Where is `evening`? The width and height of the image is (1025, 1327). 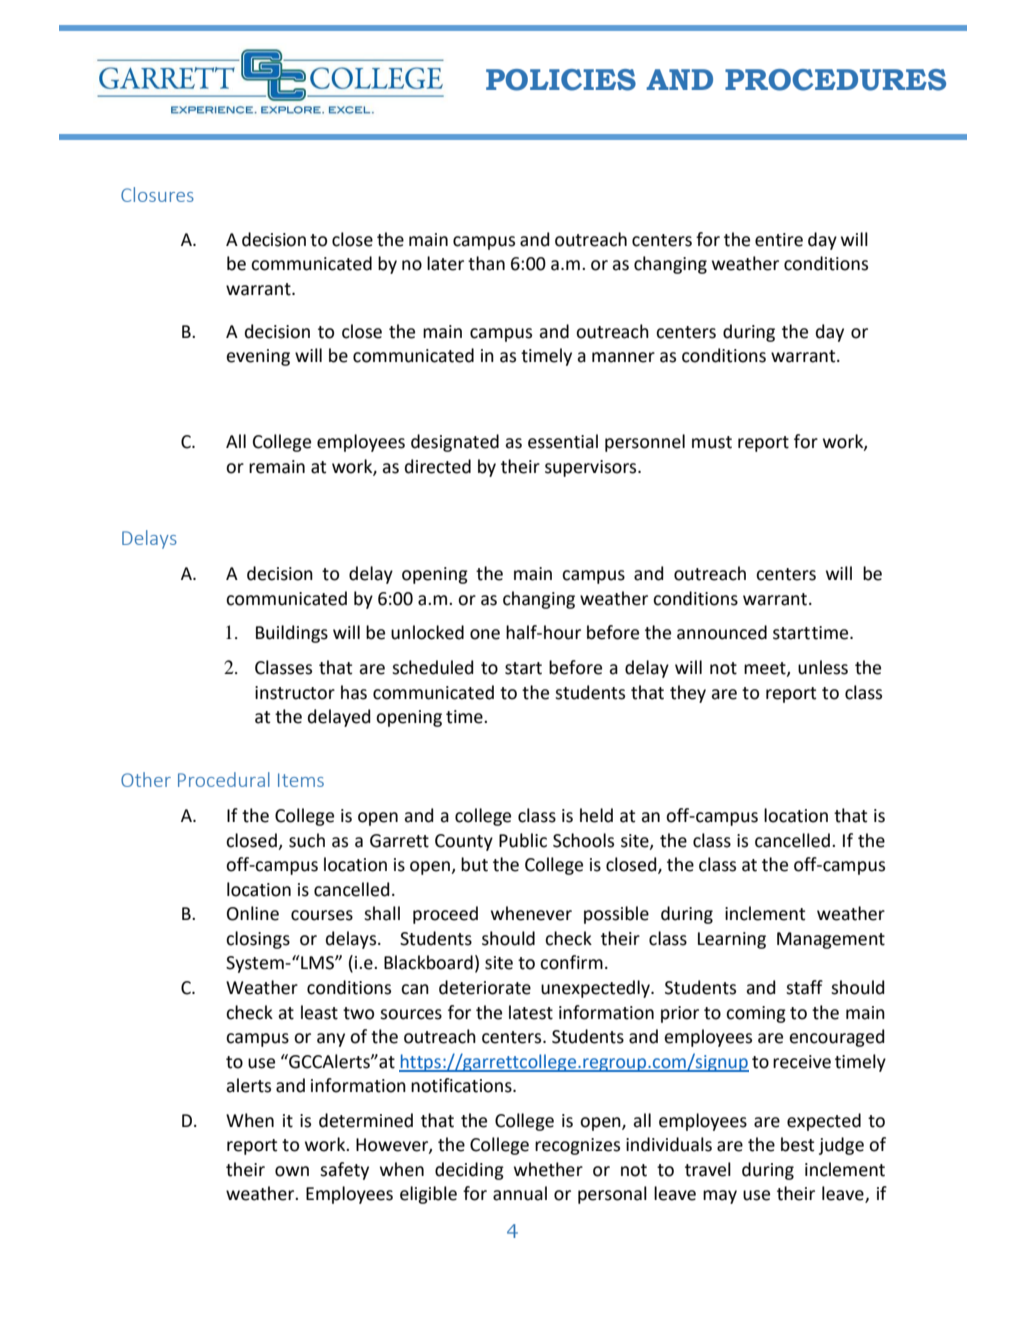 evening is located at coordinates (258, 357).
